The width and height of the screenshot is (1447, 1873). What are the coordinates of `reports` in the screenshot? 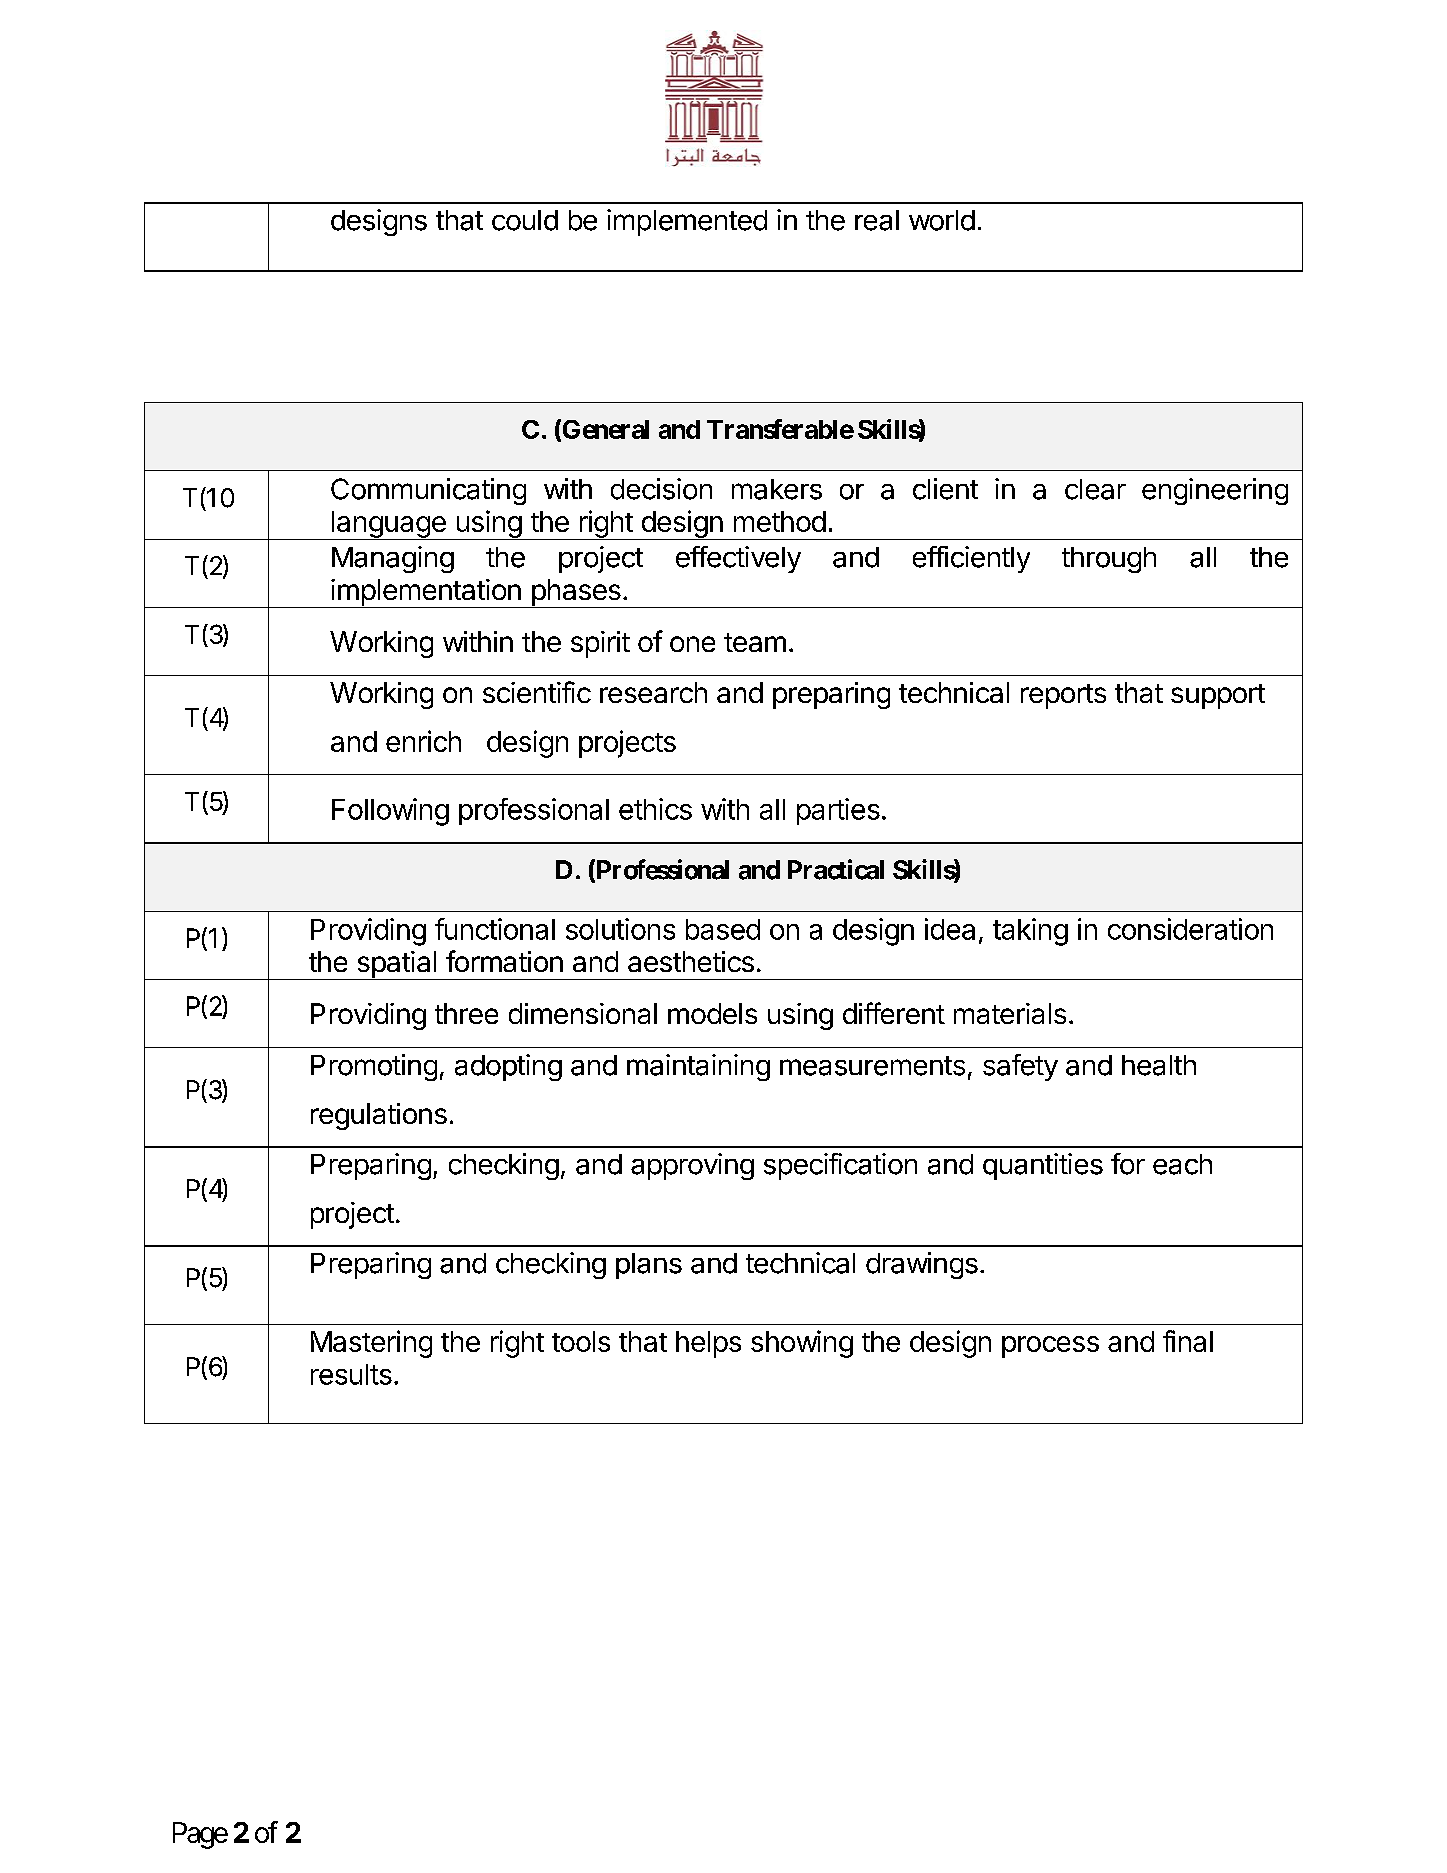 It's located at (1063, 696).
